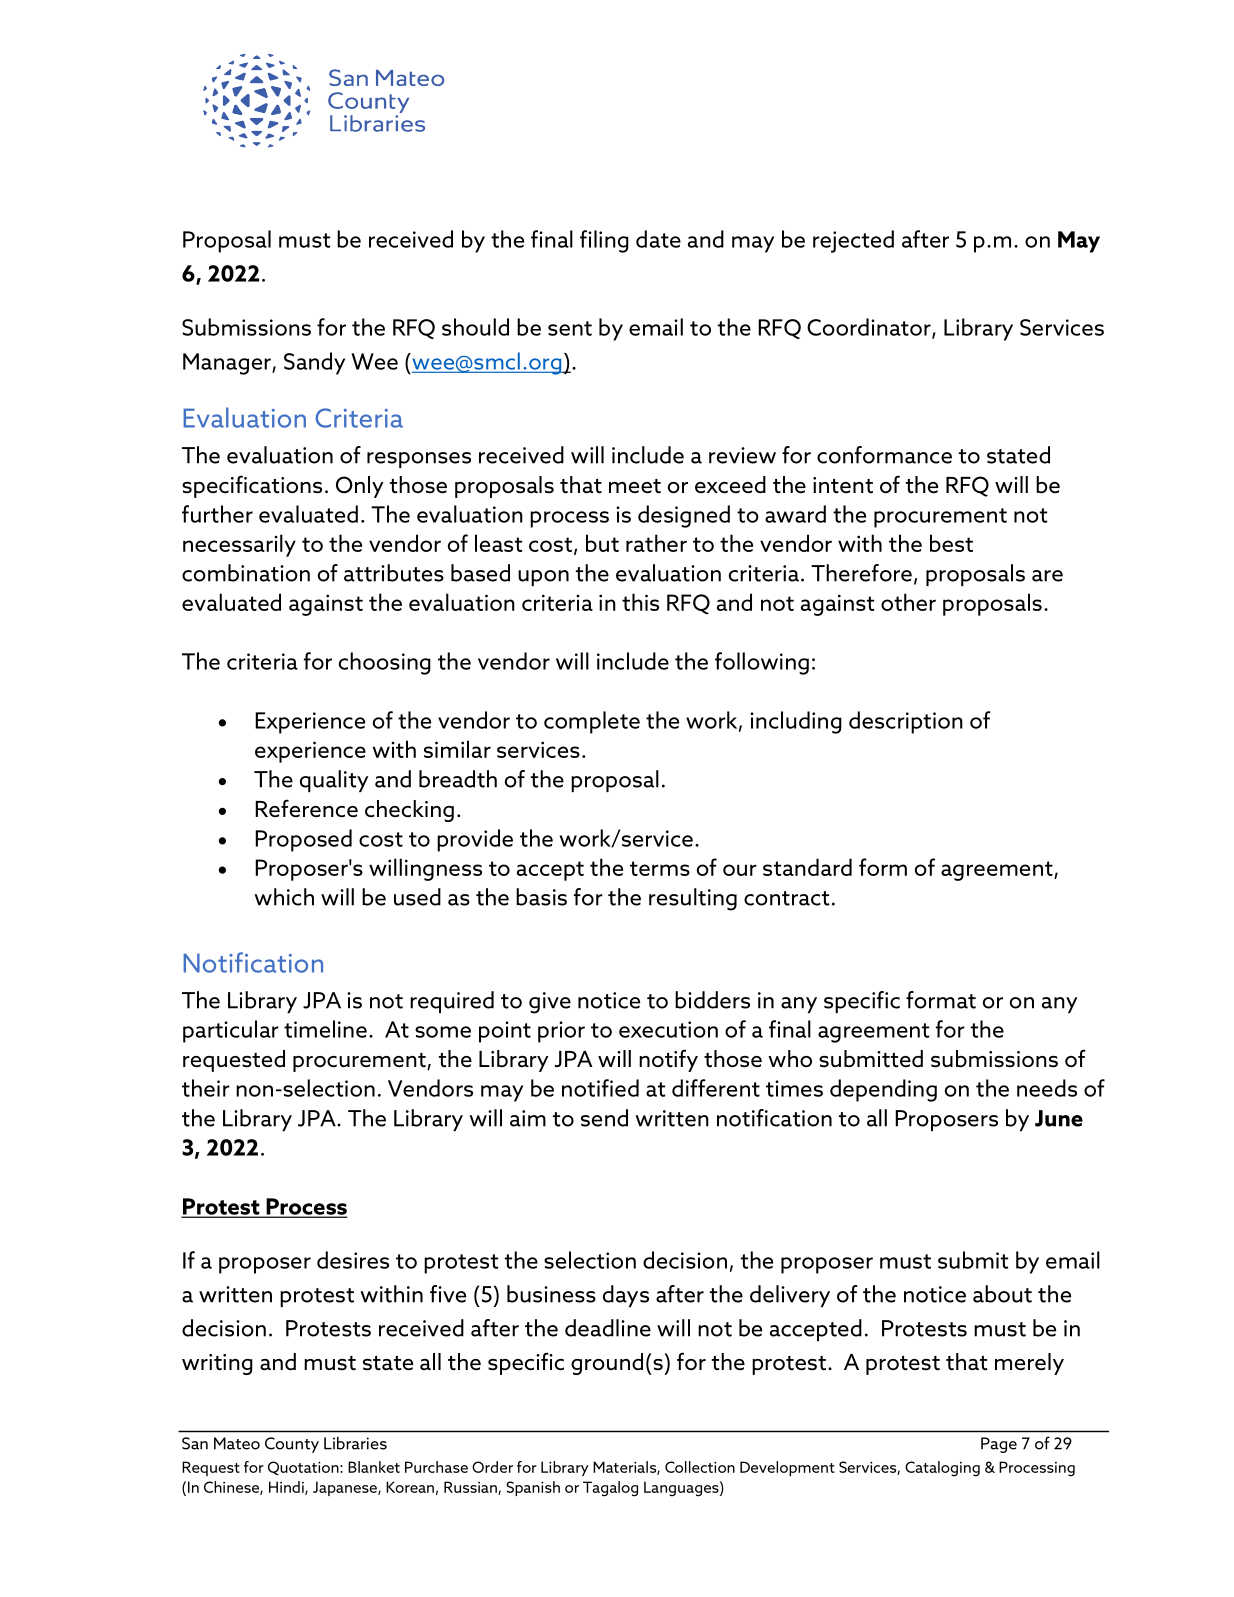  What do you see at coordinates (314, 363) in the screenshot?
I see `Sandy` at bounding box center [314, 363].
